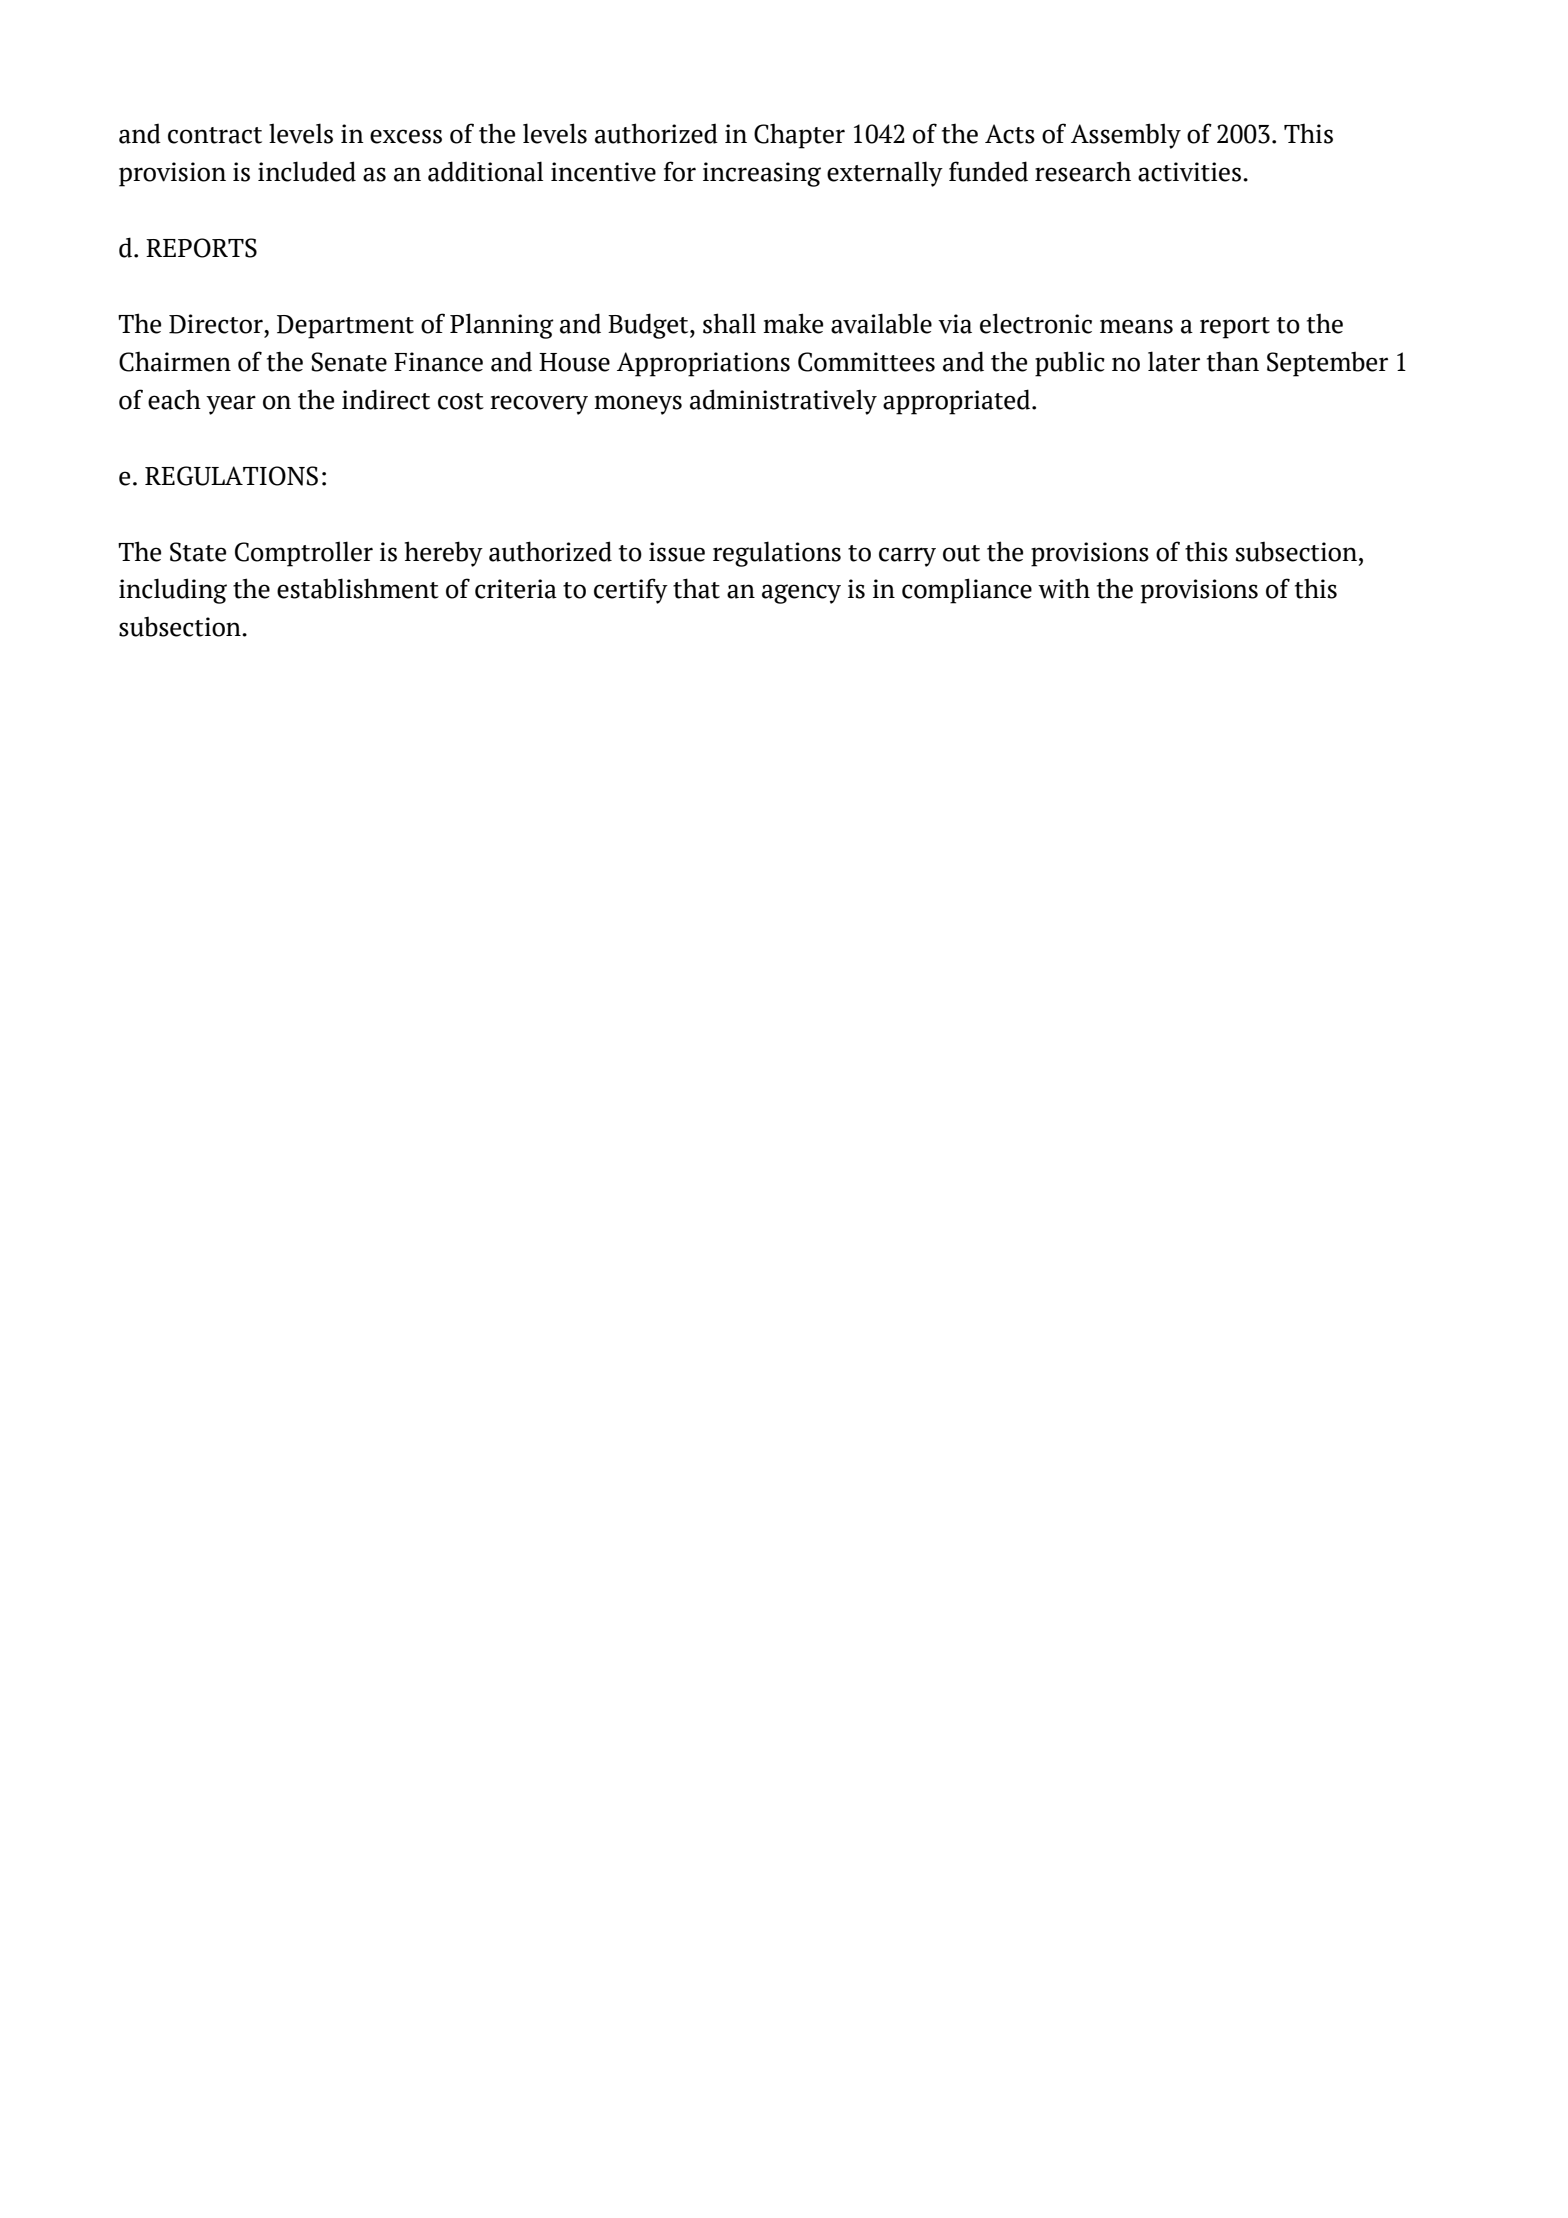 Image resolution: width=1568 pixels, height=2218 pixels. What do you see at coordinates (1126, 136) in the screenshot?
I see `Assembly` at bounding box center [1126, 136].
